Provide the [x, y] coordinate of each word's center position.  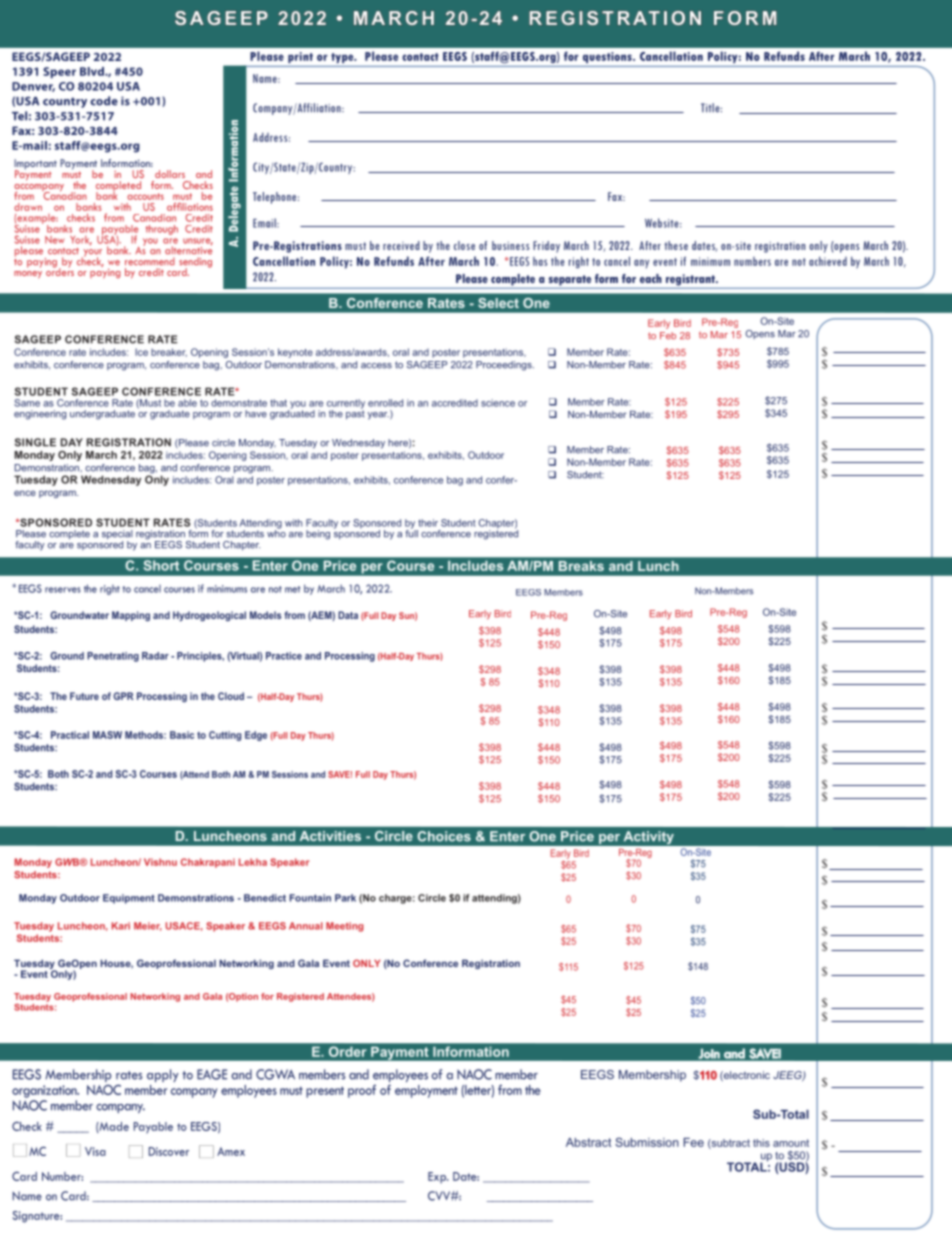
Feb [668, 336]
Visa [95, 1151]
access [376, 366]
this [761, 1143]
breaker [169, 352]
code [104, 101]
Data [348, 615]
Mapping [131, 616]
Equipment [129, 899]
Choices [444, 836]
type [343, 58]
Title [711, 108]
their [428, 523]
